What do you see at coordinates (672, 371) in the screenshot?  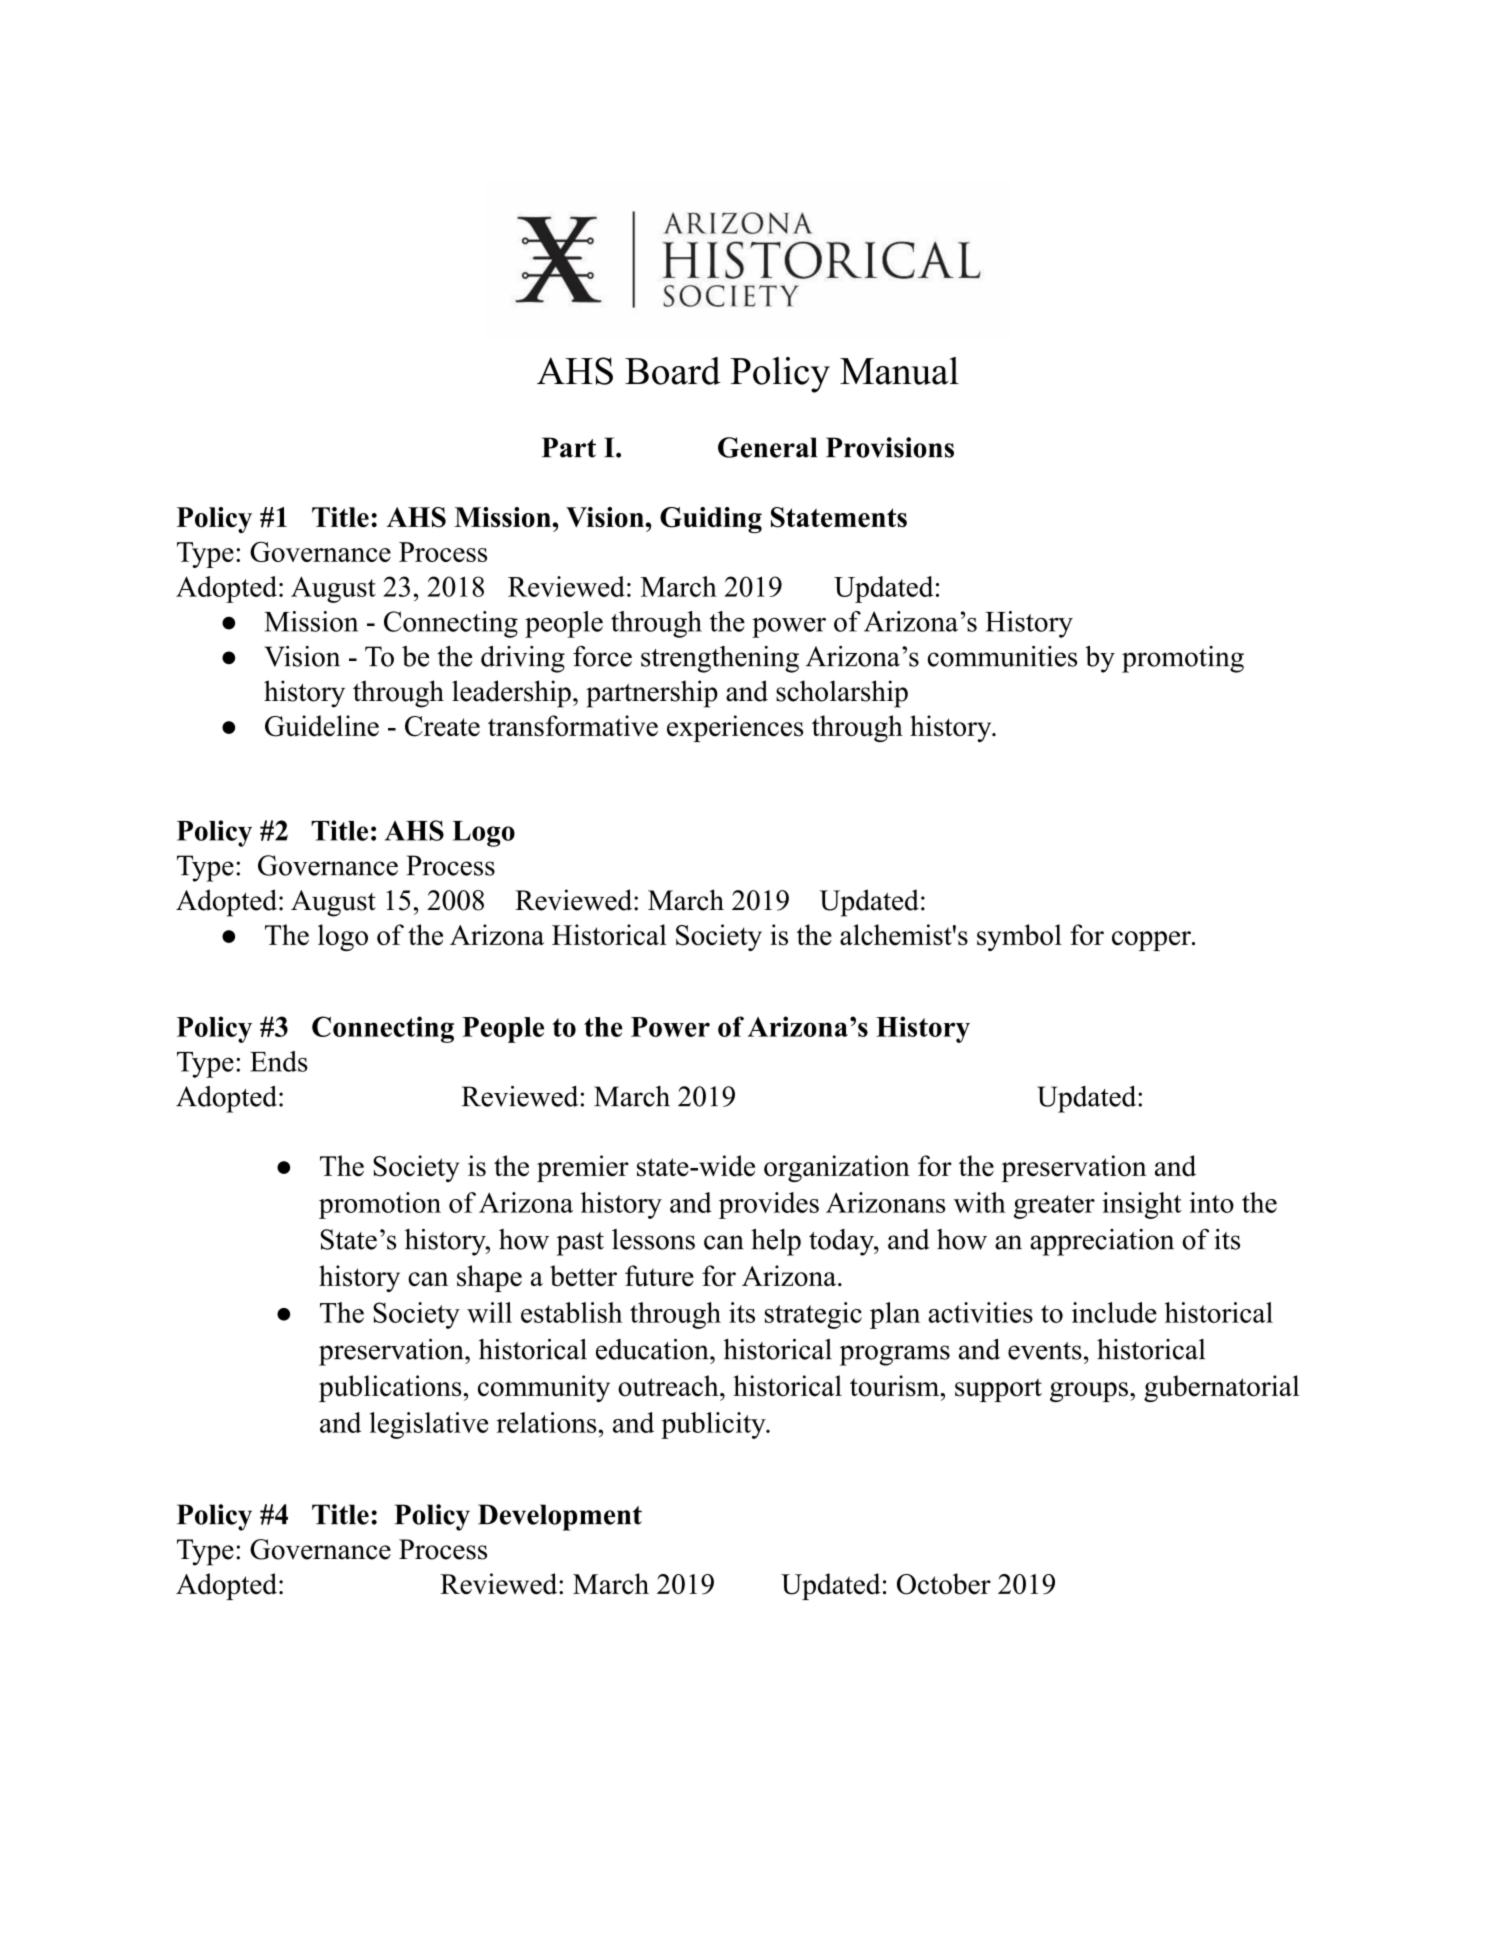 I see `Board` at bounding box center [672, 371].
